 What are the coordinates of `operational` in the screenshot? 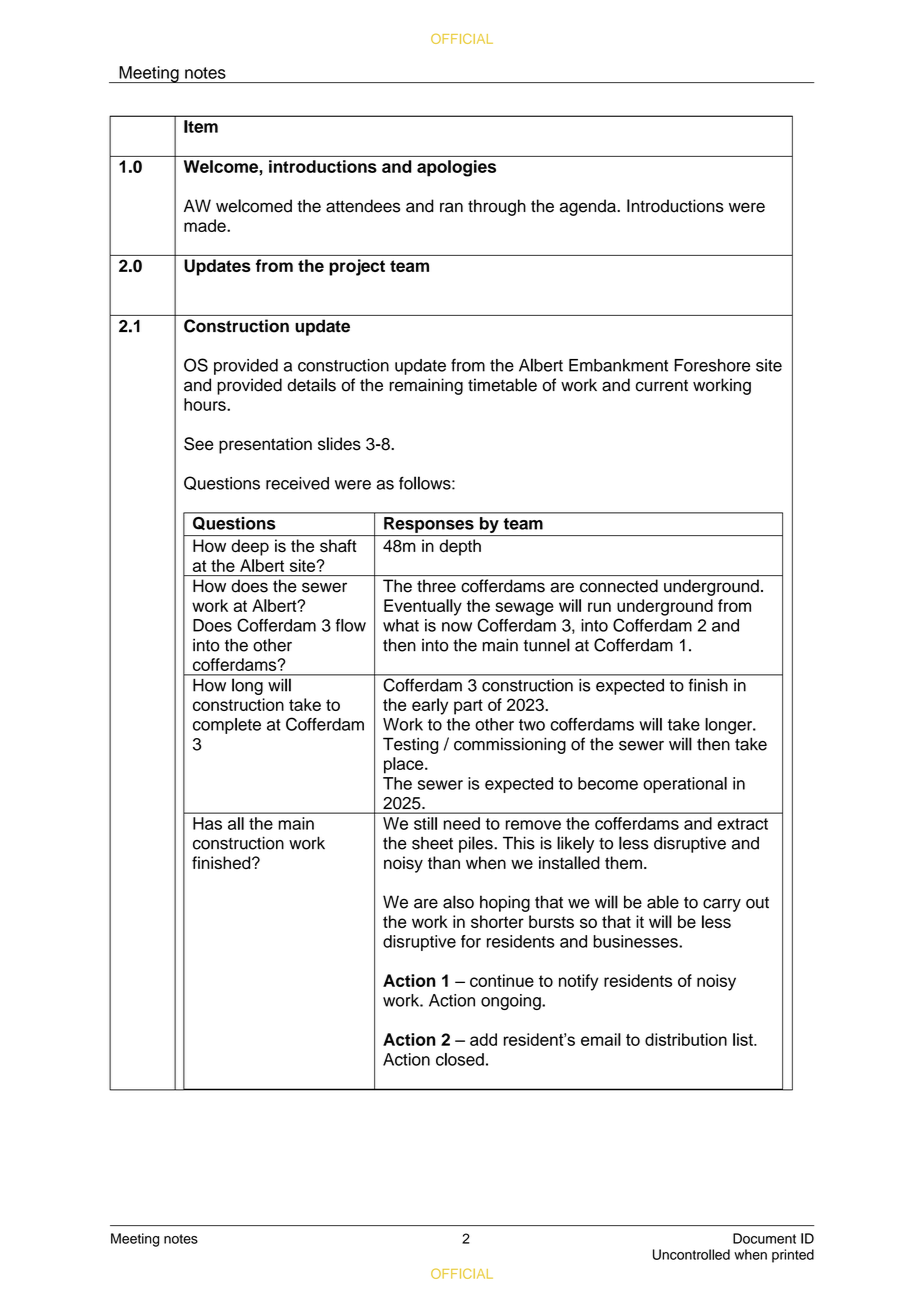 It's located at (685, 785).
